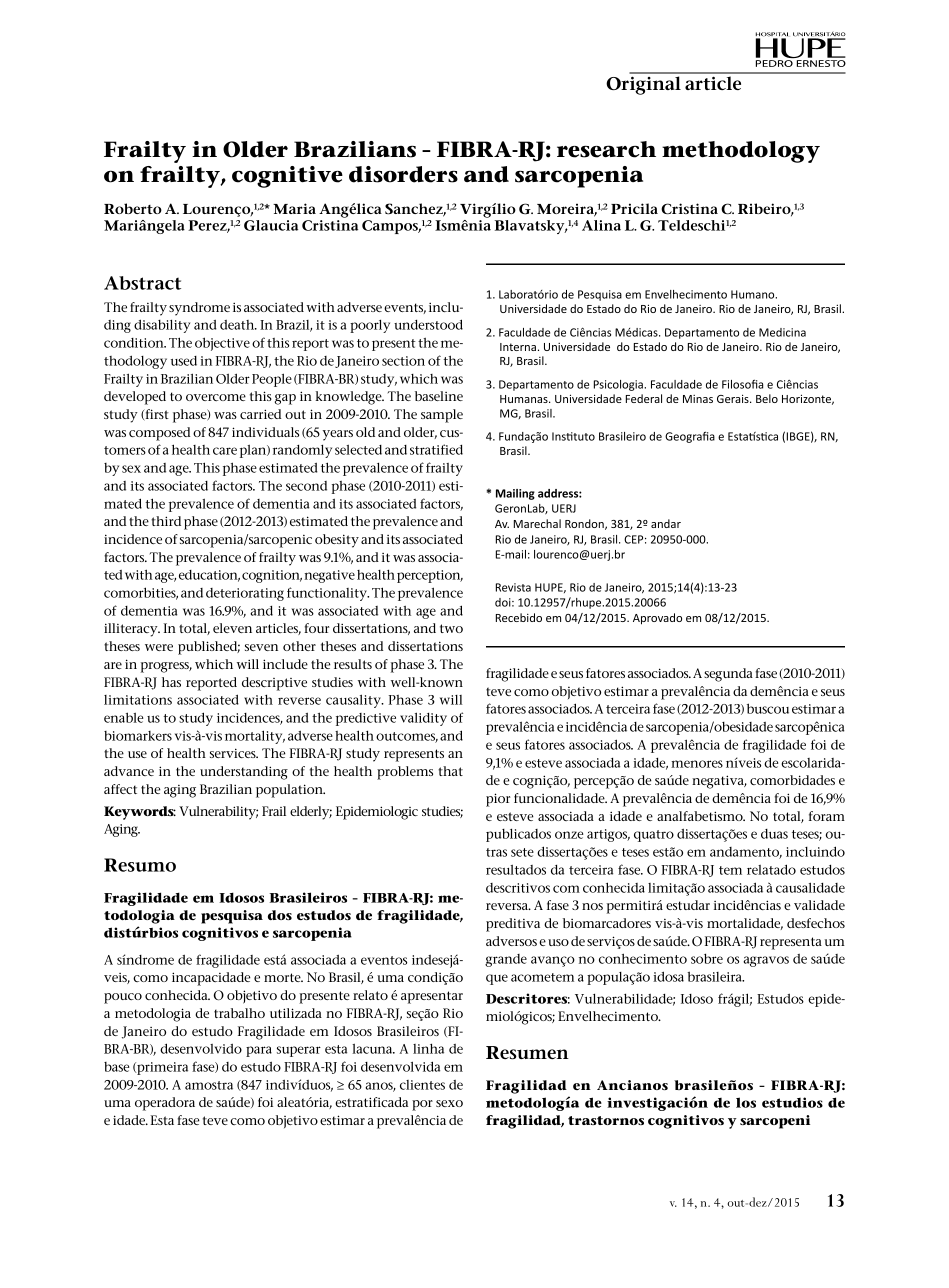  I want to click on para, so click(259, 1051).
